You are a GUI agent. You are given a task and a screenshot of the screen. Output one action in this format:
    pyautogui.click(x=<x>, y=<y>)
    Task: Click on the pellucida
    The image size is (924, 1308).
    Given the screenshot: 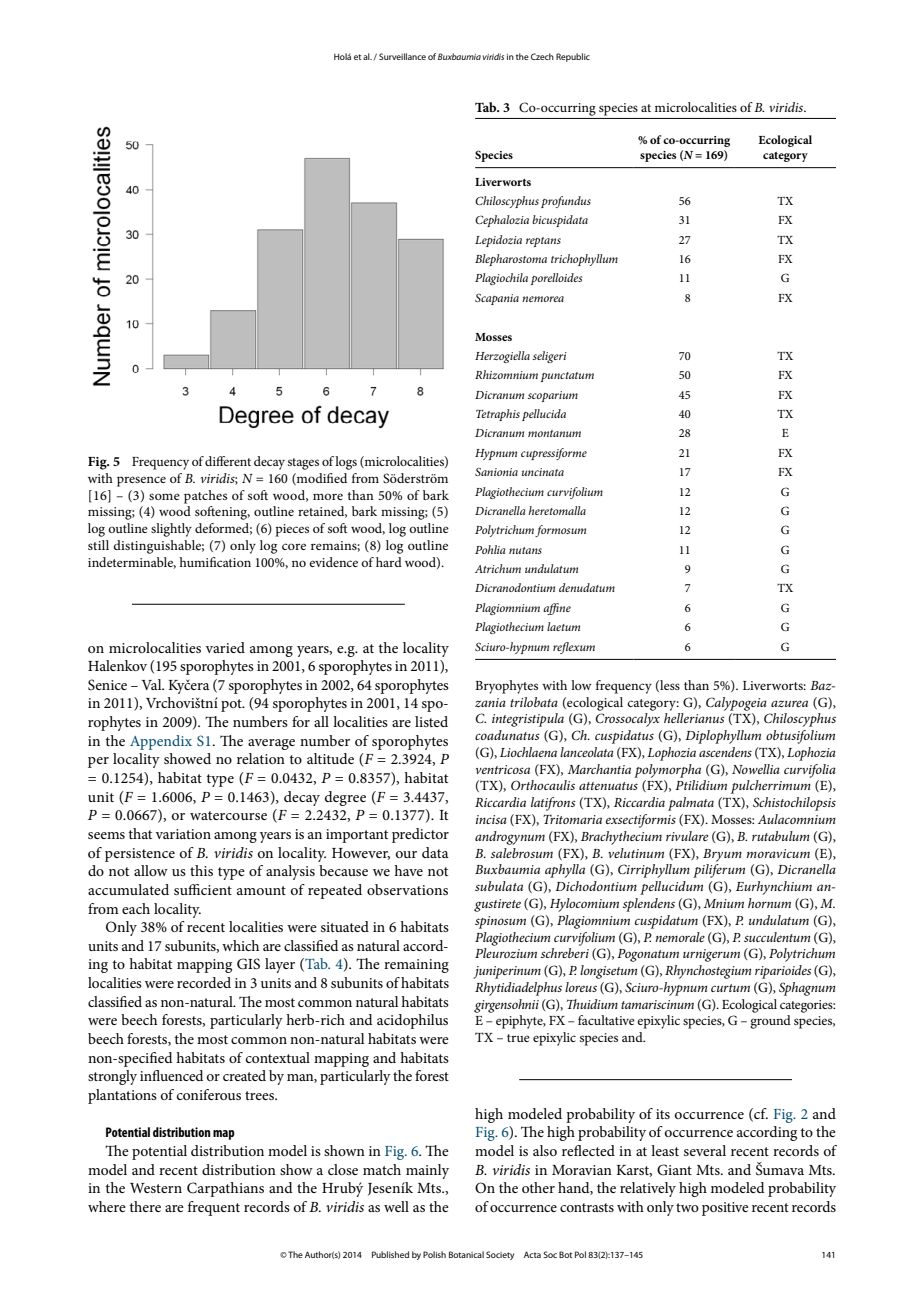 What is the action you would take?
    pyautogui.click(x=544, y=415)
